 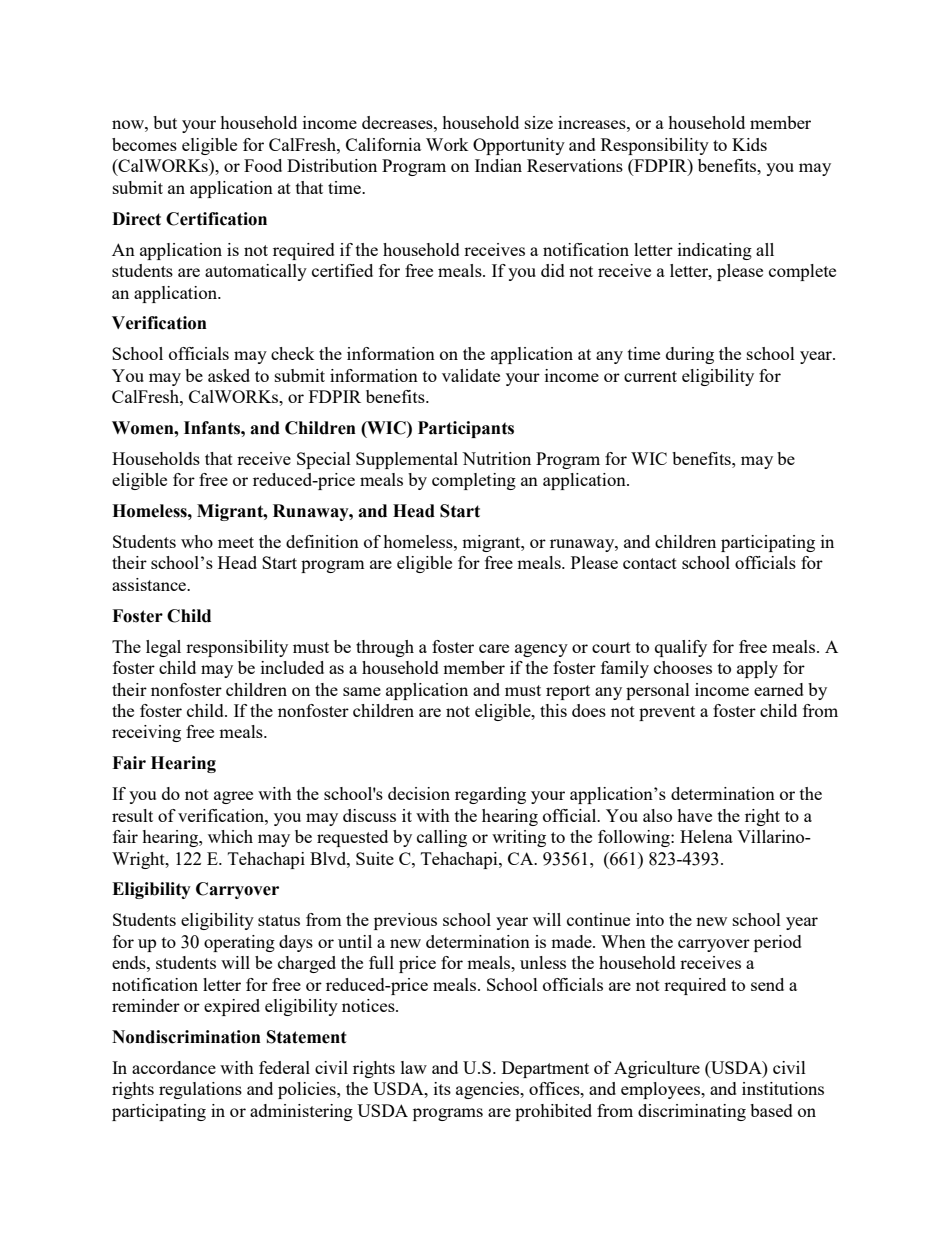 I want to click on calling, so click(x=442, y=838).
